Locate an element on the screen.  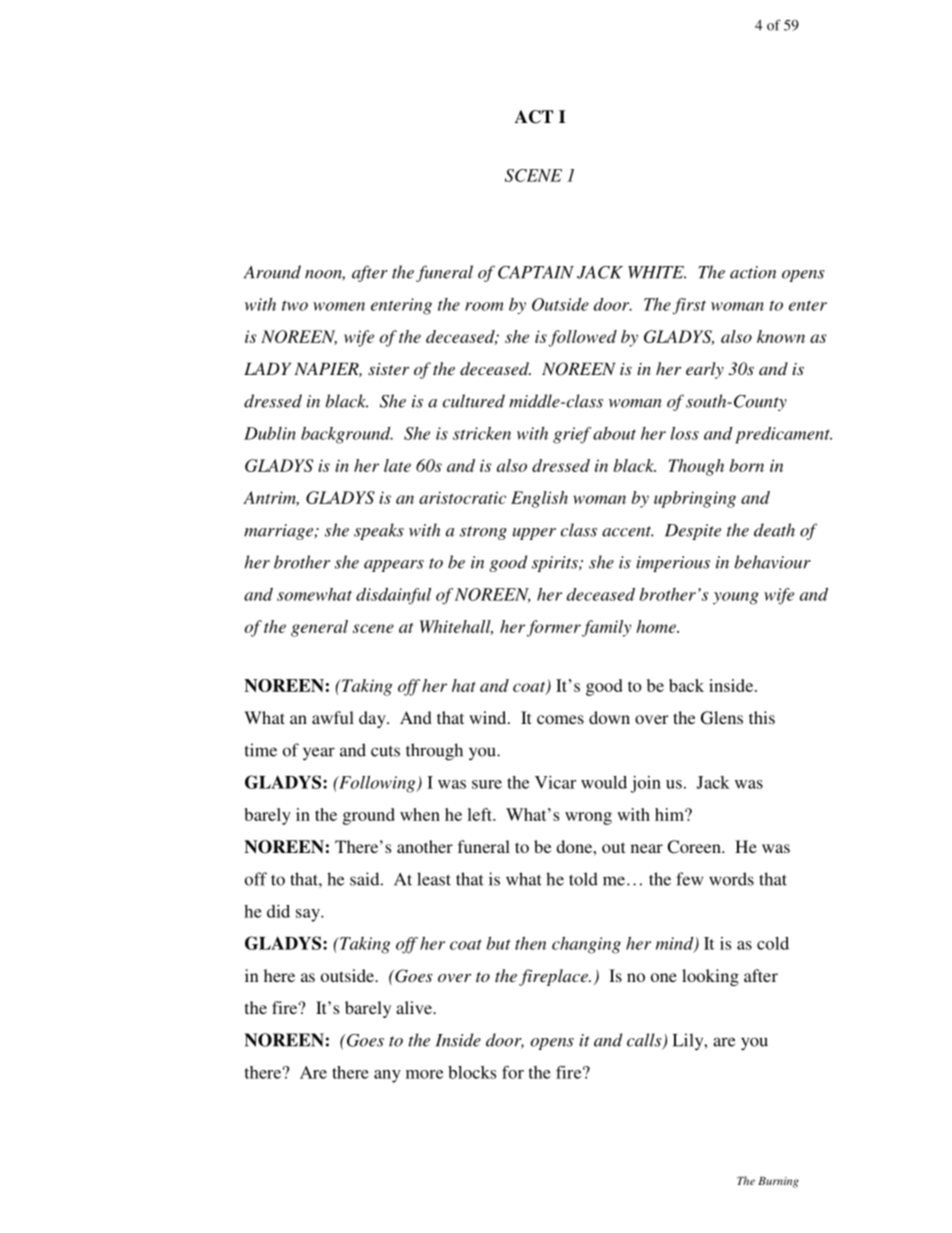
room is located at coordinates (484, 306).
